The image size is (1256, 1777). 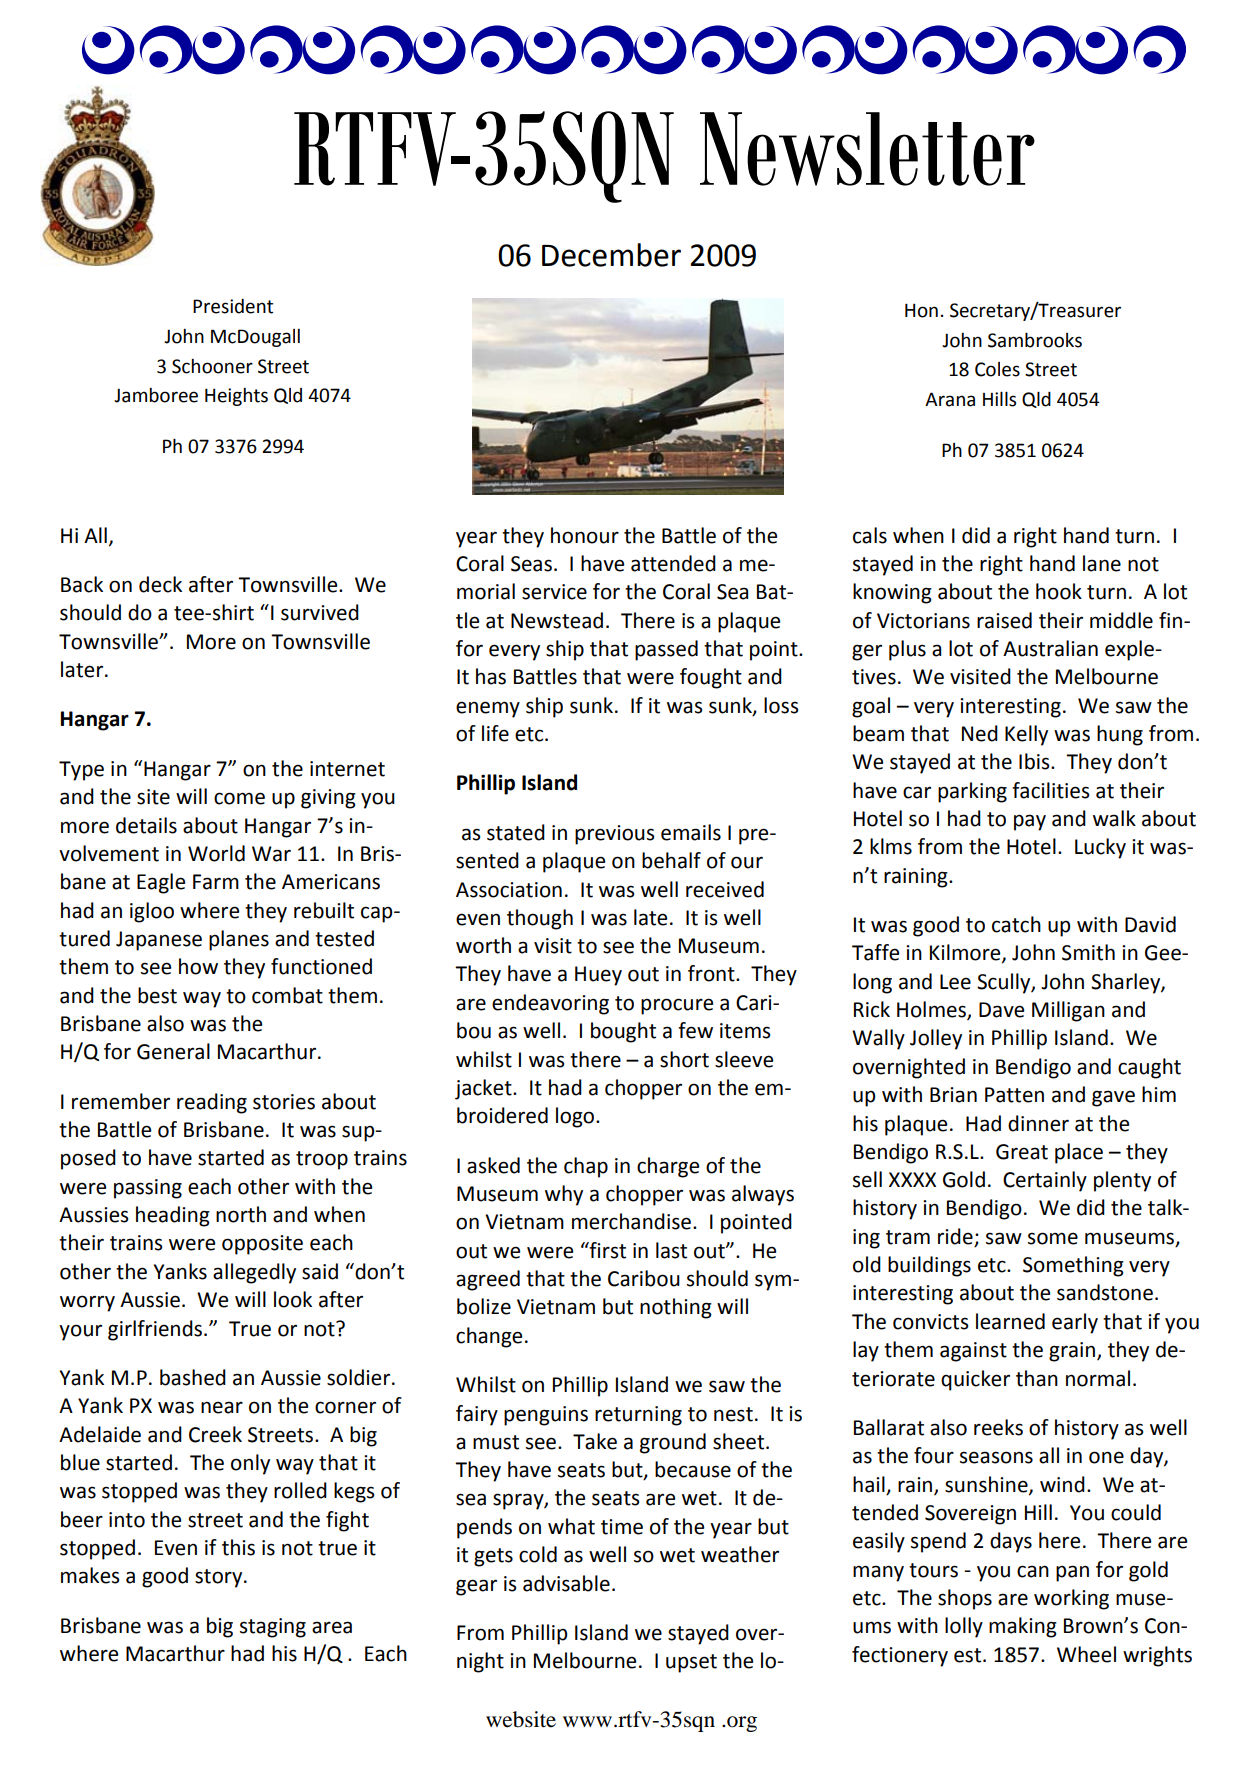 What do you see at coordinates (273, 1628) in the image?
I see `staging` at bounding box center [273, 1628].
